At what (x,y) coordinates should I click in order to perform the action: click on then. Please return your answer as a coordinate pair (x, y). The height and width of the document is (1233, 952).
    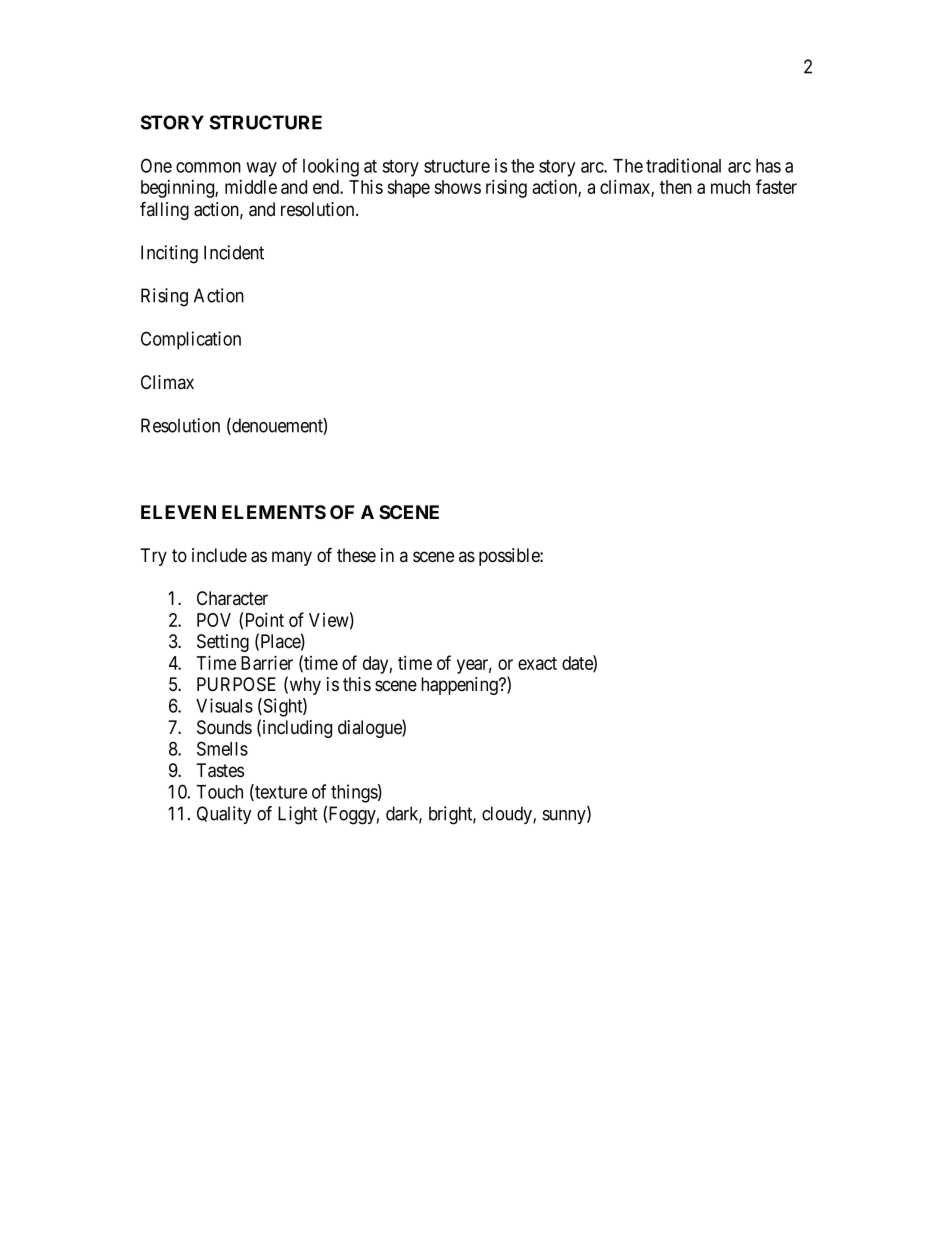
    Looking at the image, I should click on (676, 187).
